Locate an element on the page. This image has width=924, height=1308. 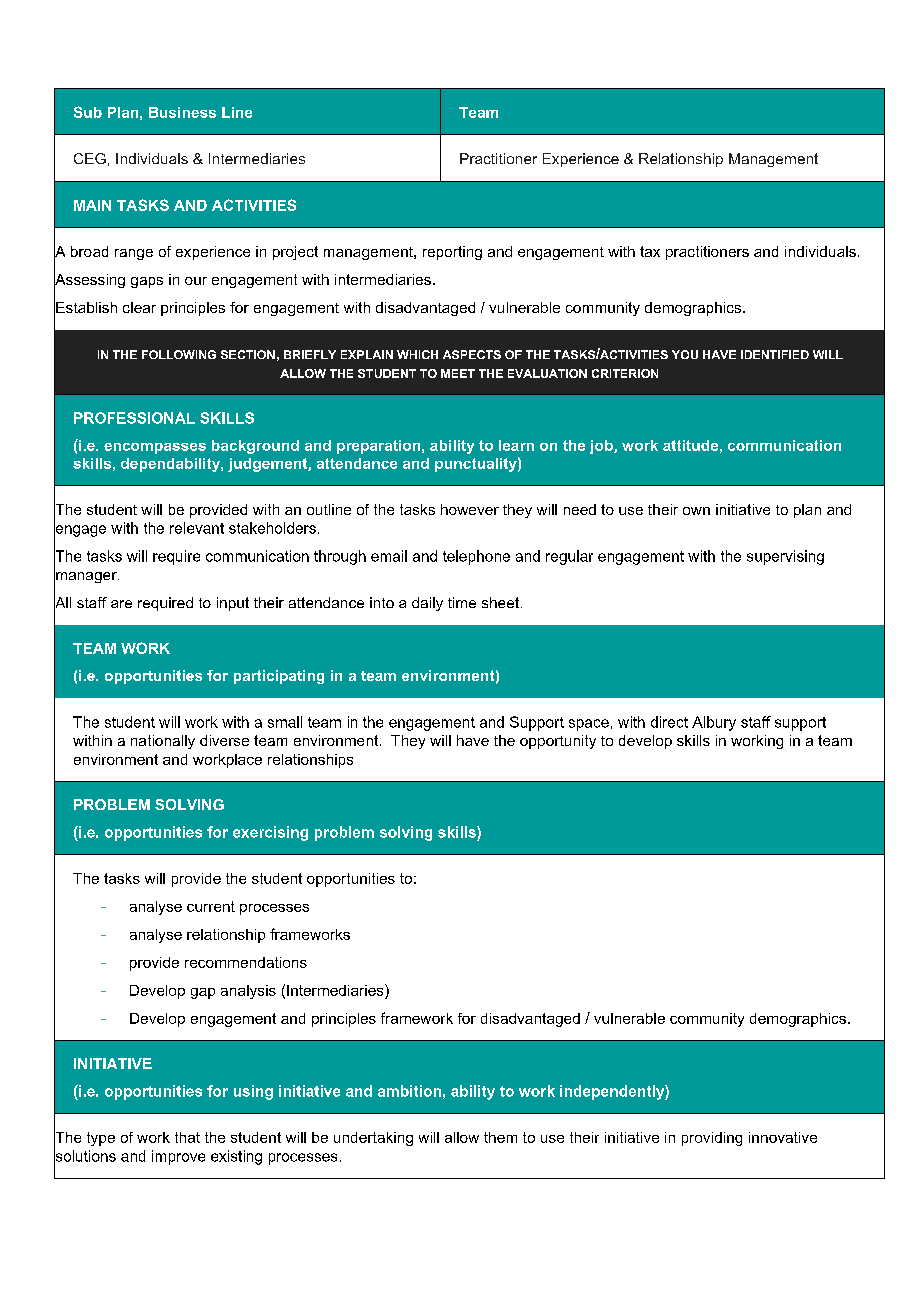
Albury is located at coordinates (714, 723).
